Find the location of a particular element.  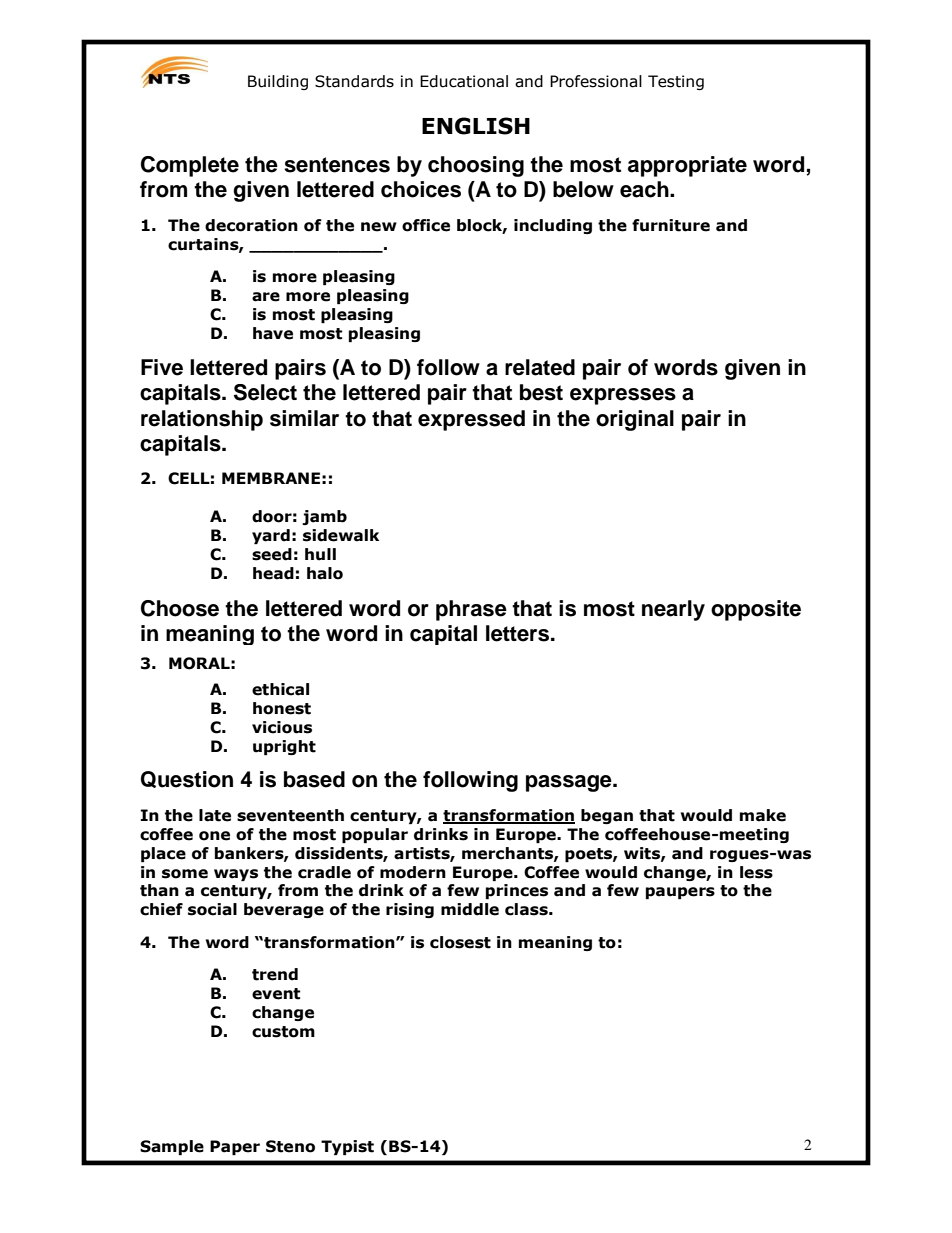

Building is located at coordinates (278, 82).
